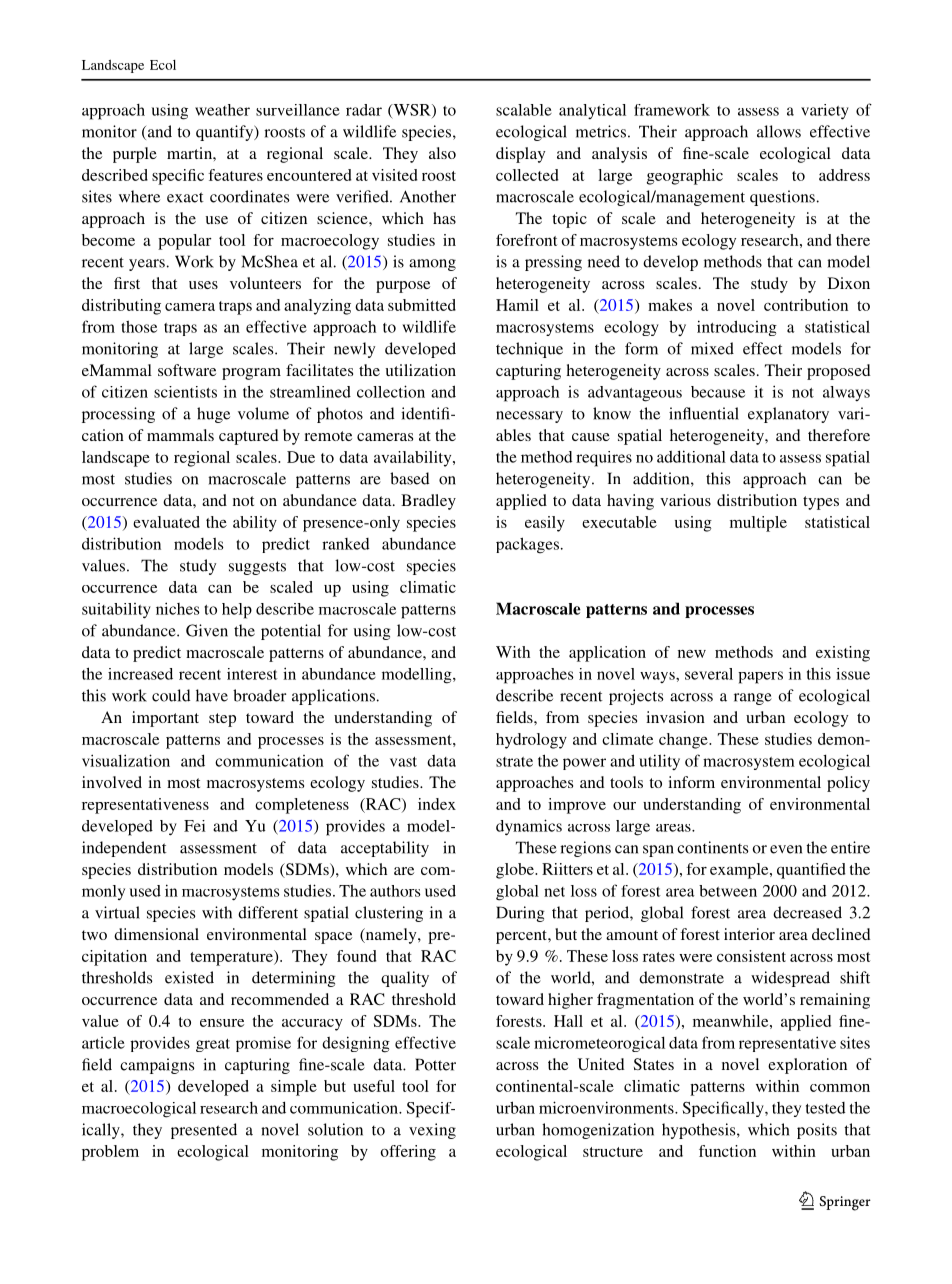 The height and width of the screenshot is (1284, 952). What do you see at coordinates (527, 545) in the screenshot?
I see `packages` at bounding box center [527, 545].
